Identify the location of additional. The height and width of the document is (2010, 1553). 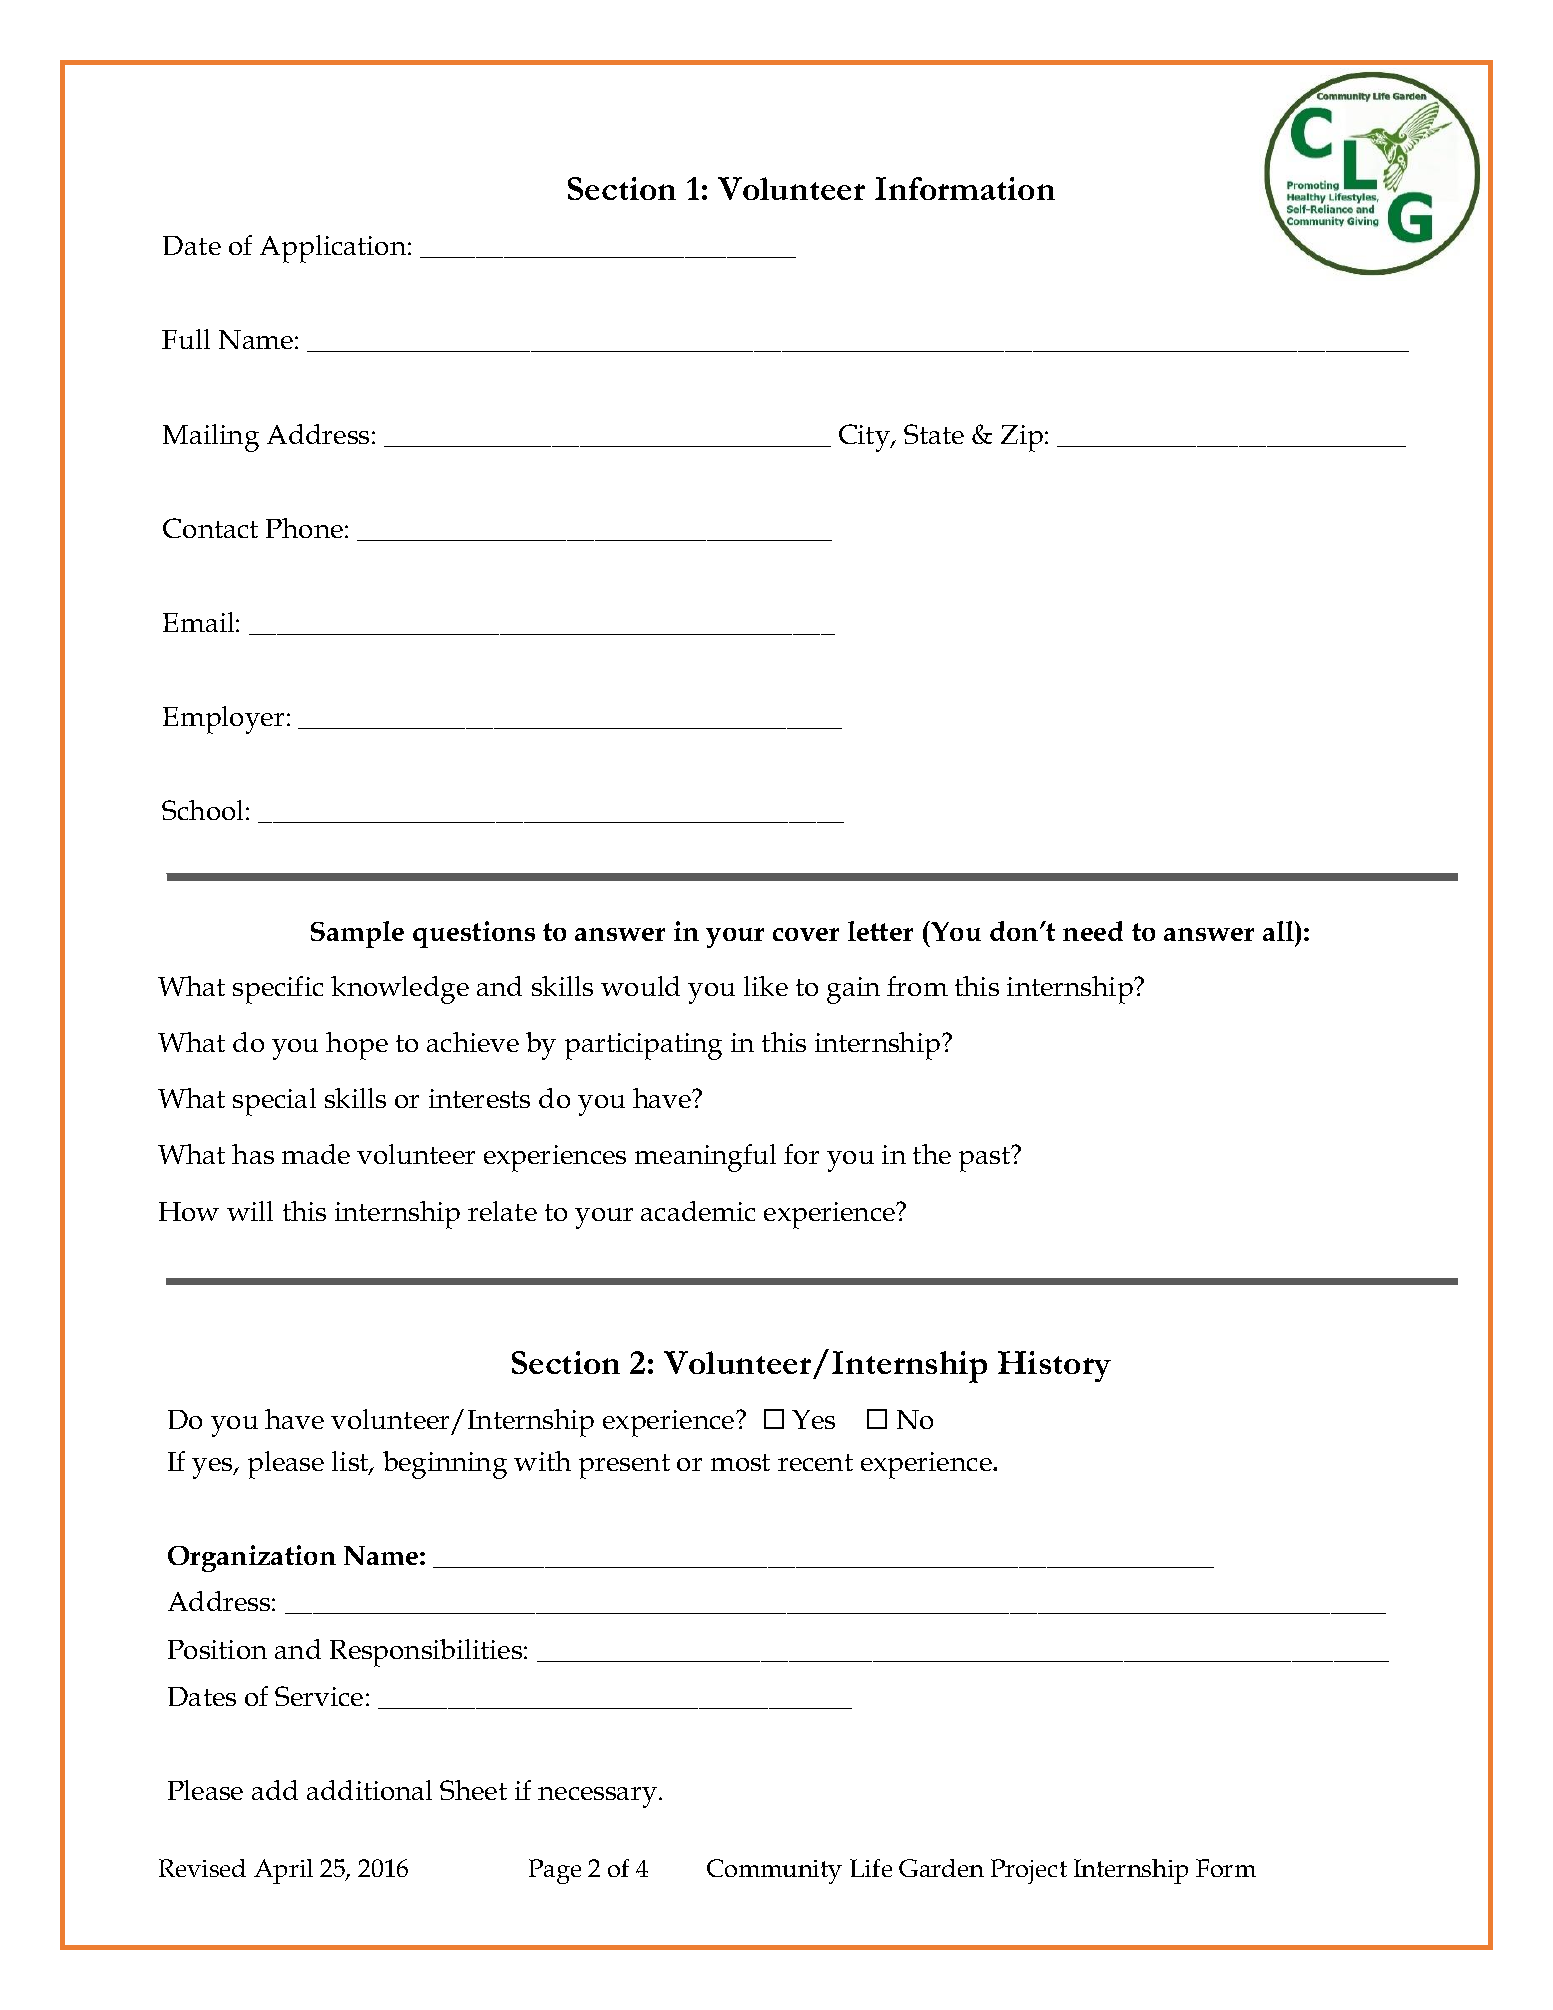
(369, 1790).
